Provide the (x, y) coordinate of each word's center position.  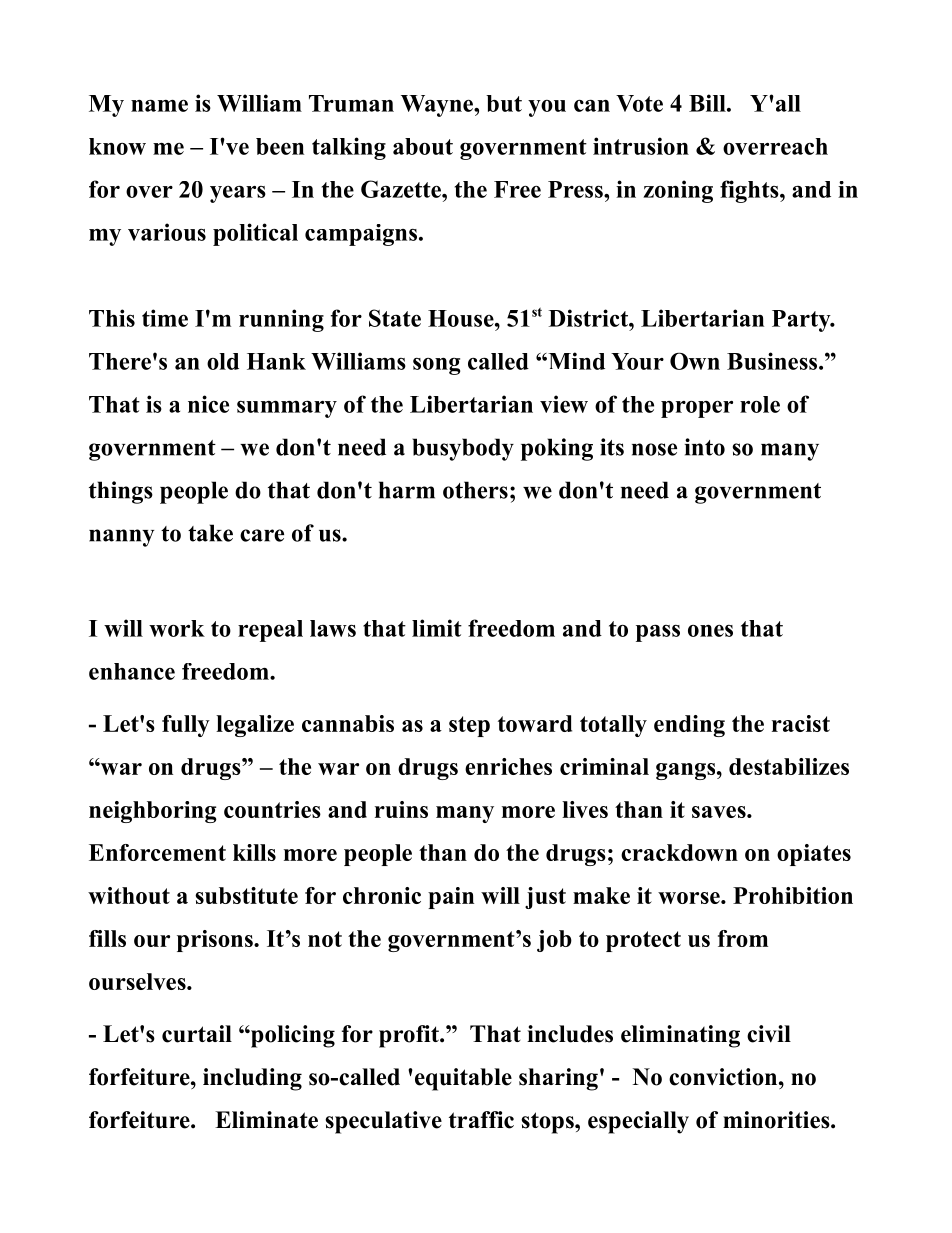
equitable (462, 1079)
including (252, 1079)
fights (750, 191)
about (423, 146)
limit (437, 628)
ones (710, 631)
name (159, 106)
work (177, 628)
